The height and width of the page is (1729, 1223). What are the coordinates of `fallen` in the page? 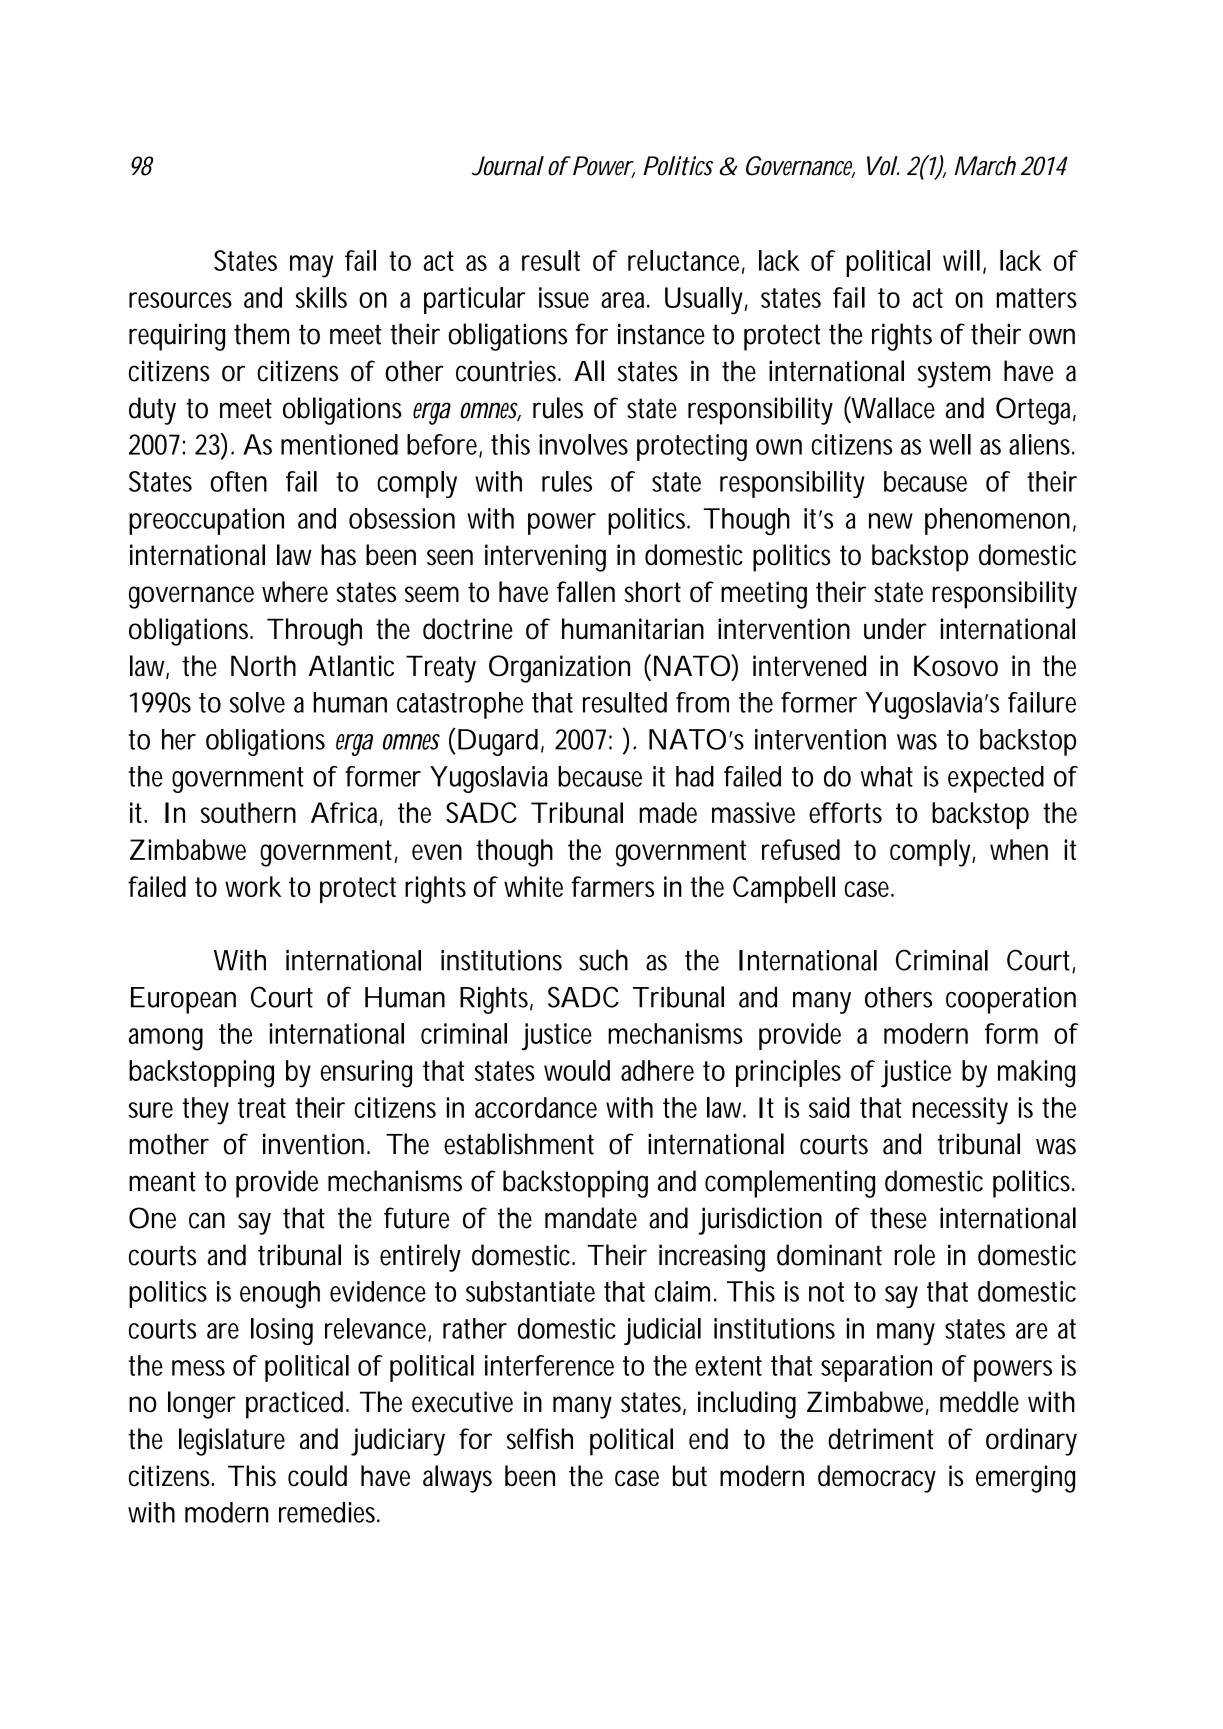 It's located at (586, 592).
